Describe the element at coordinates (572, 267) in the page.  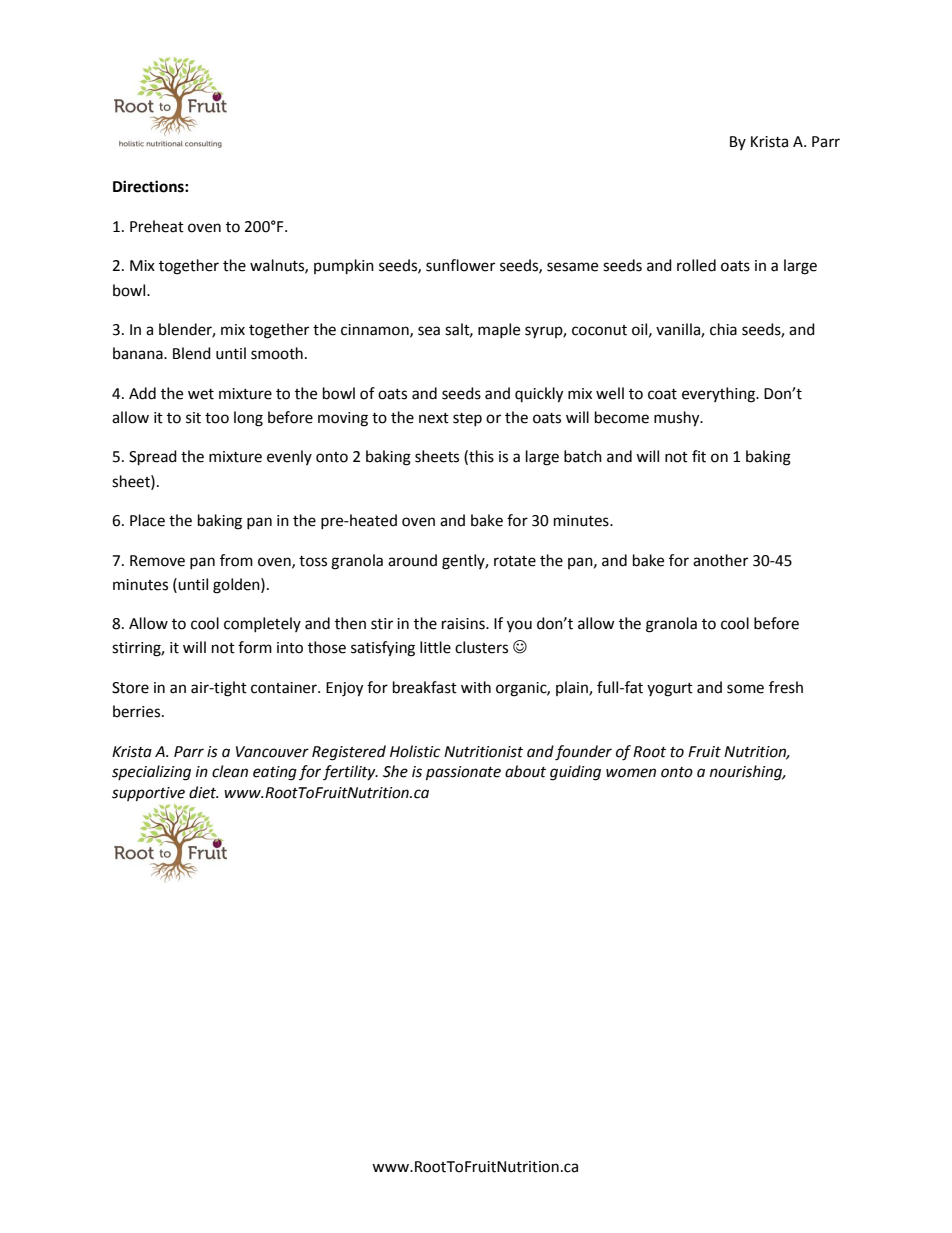
I see `sesame` at that location.
